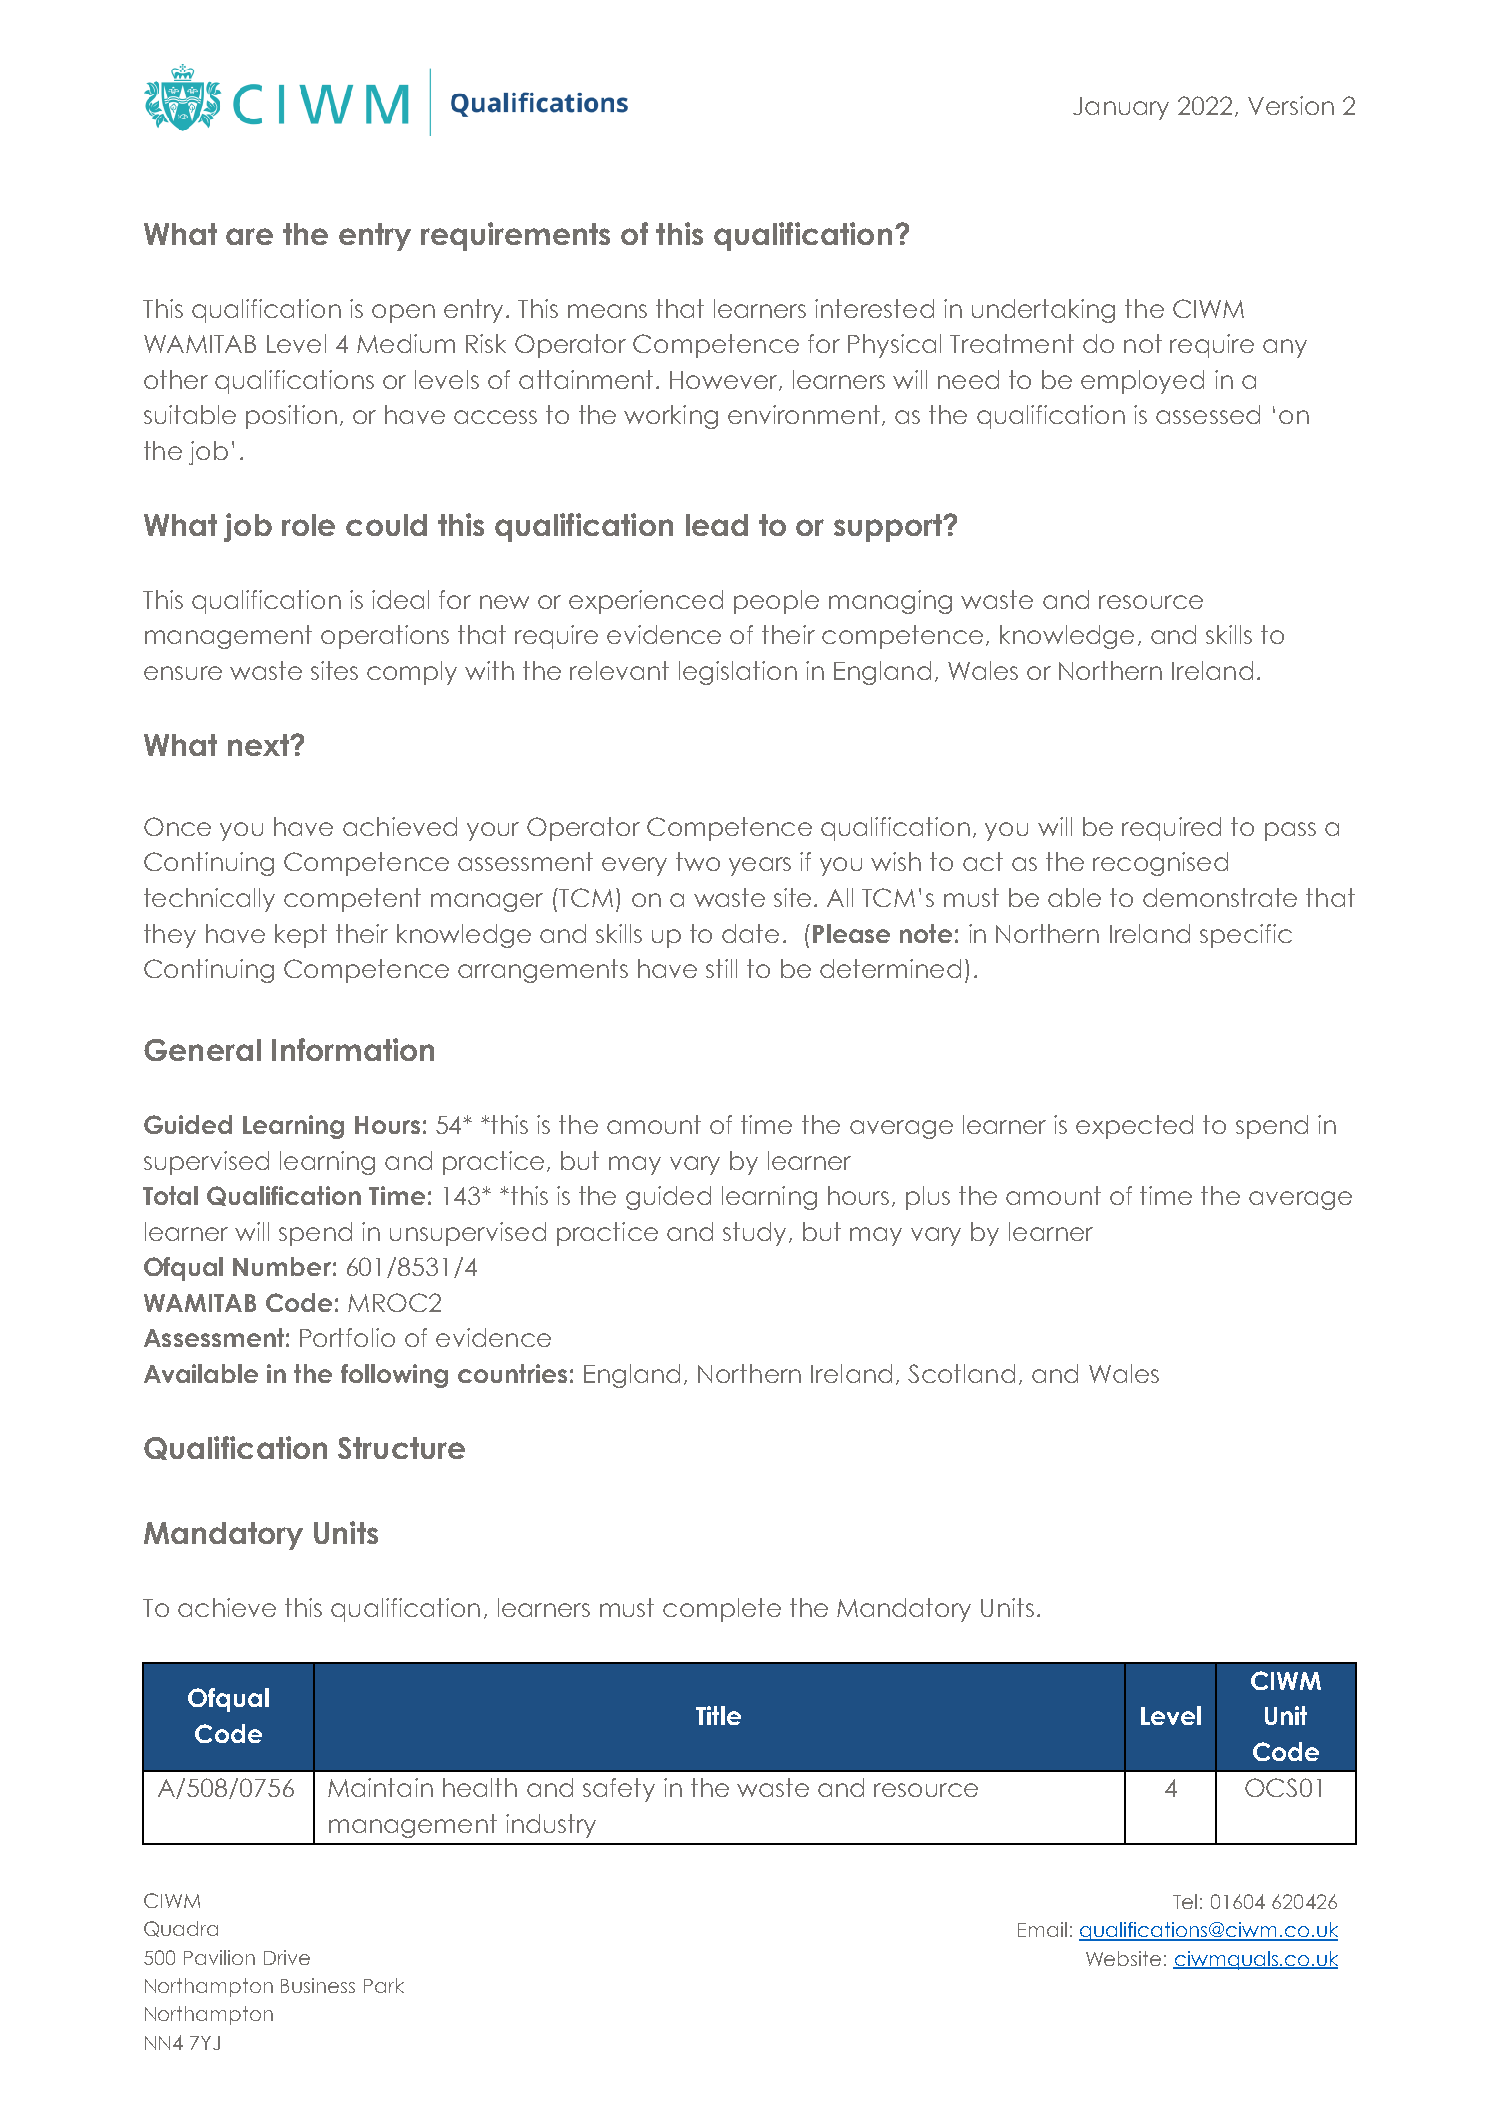 The width and height of the page is (1499, 2120). What do you see at coordinates (353, 1049) in the page?
I see `Information` at bounding box center [353, 1049].
